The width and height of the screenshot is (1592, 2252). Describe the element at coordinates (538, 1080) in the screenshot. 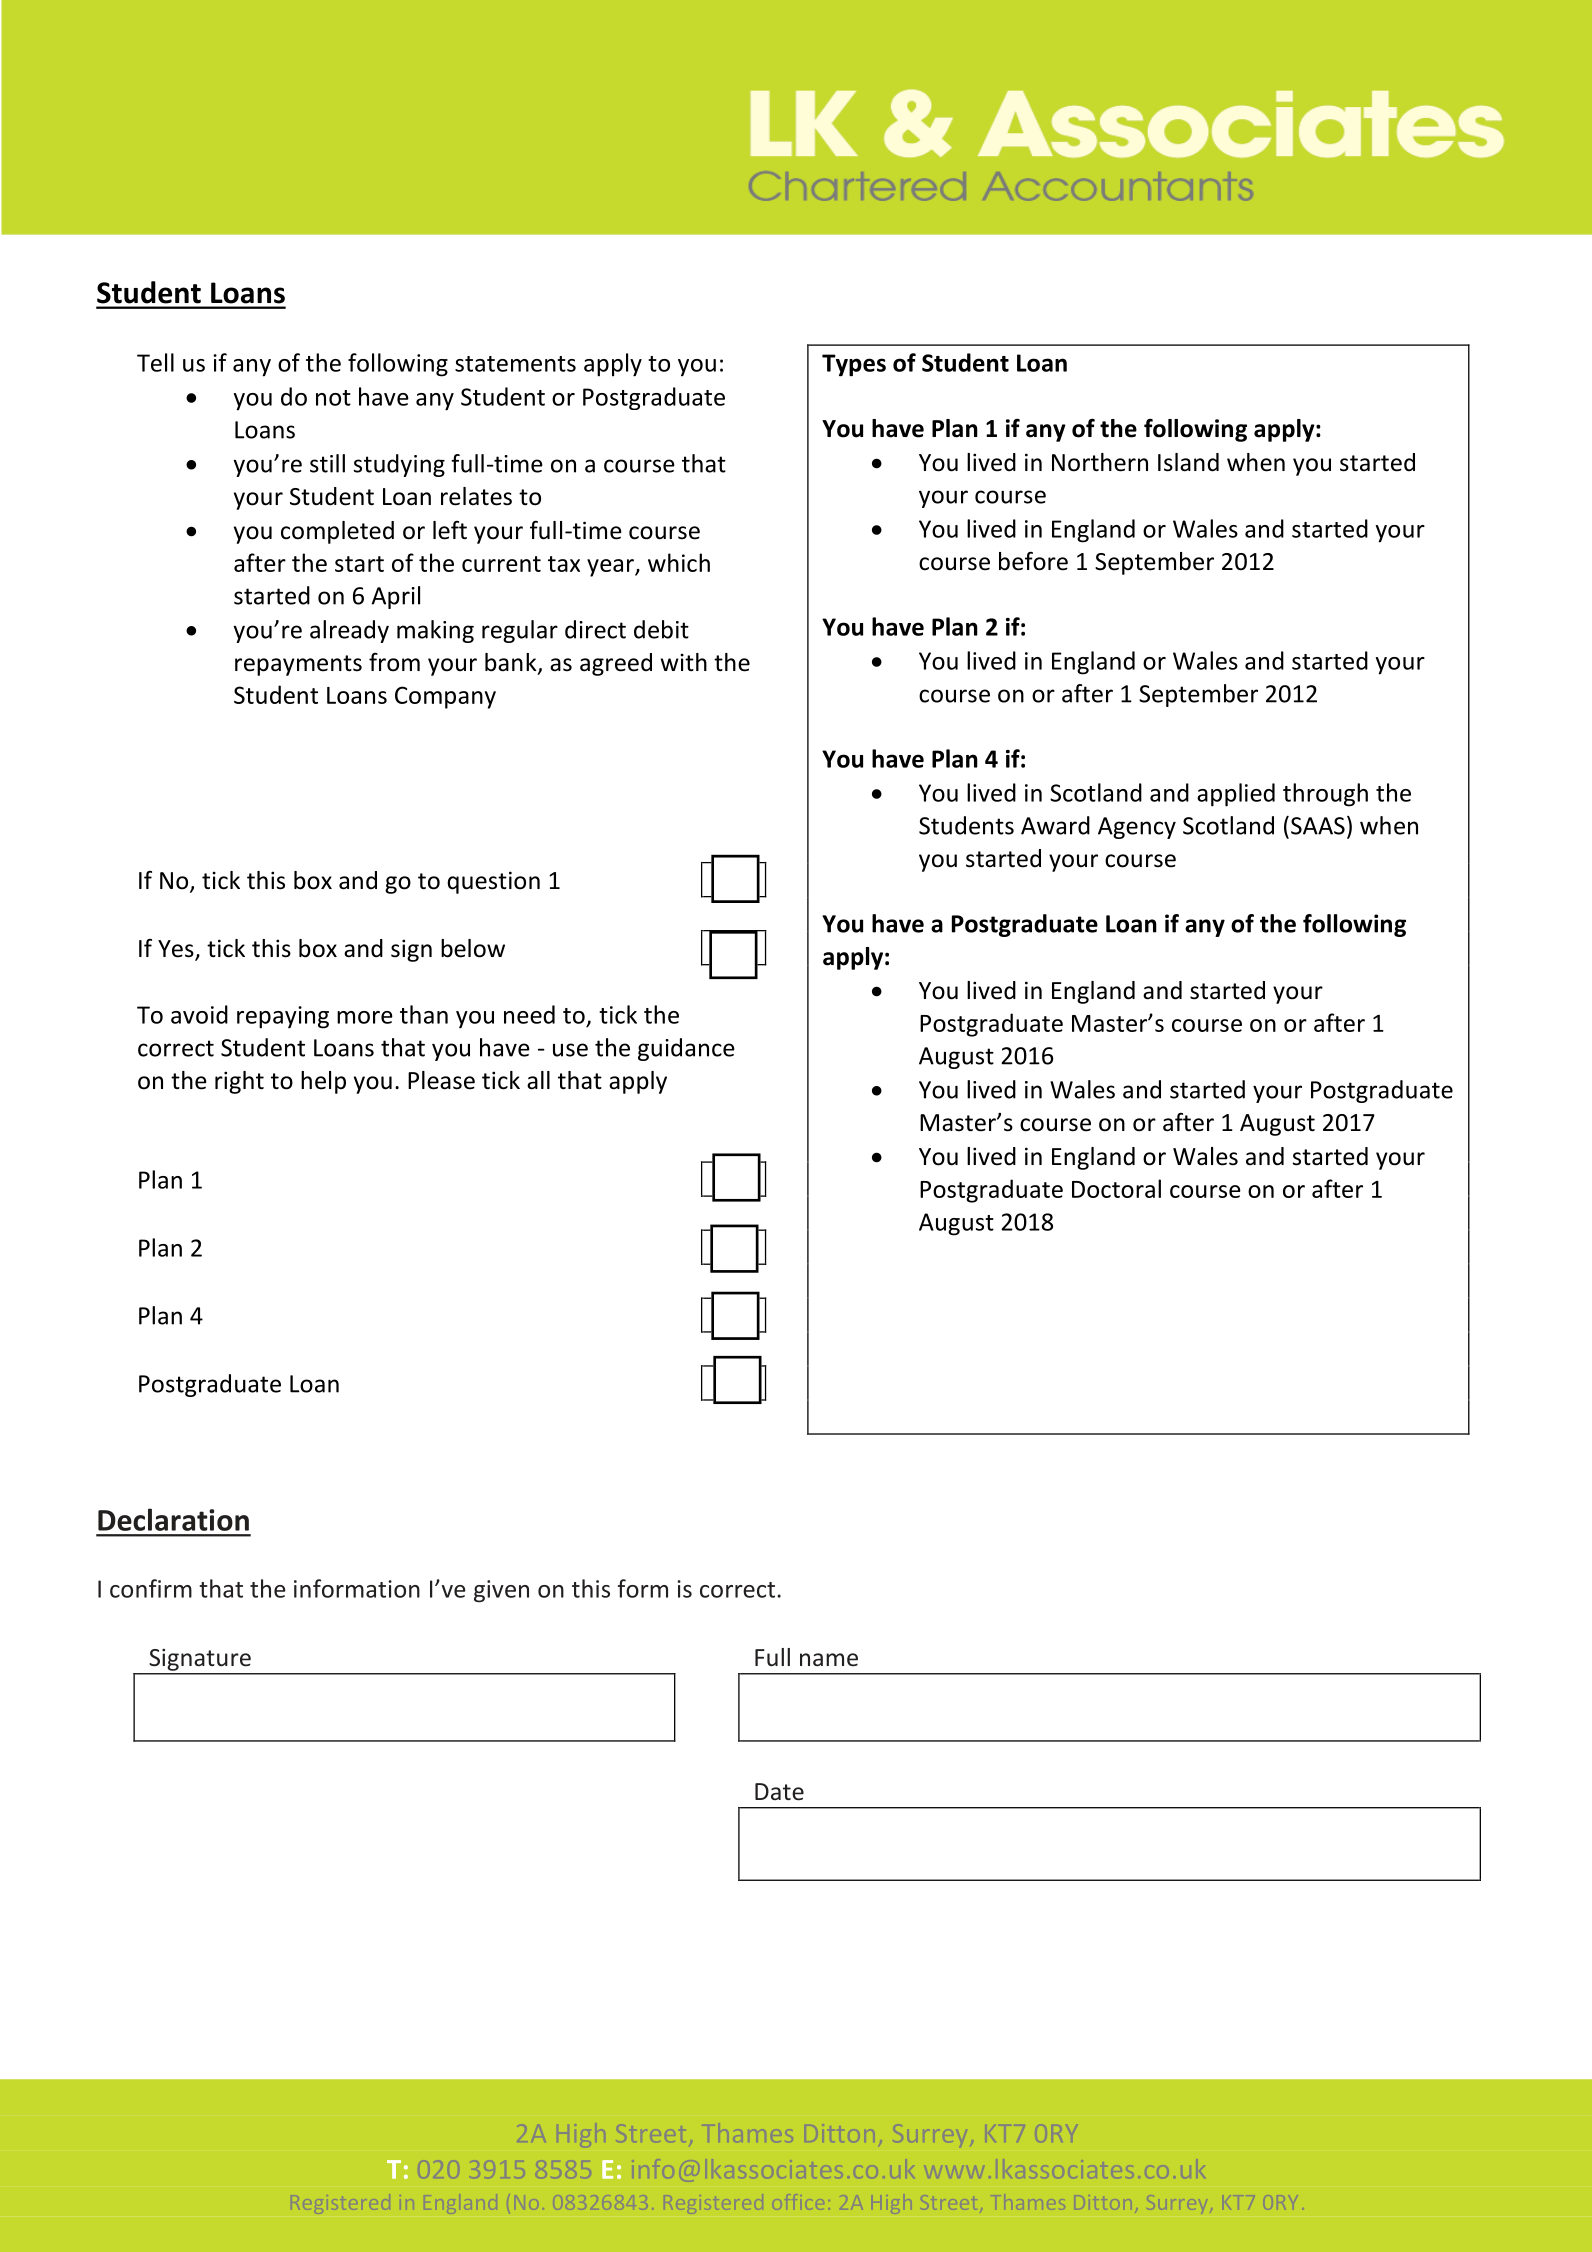

I see `all` at that location.
